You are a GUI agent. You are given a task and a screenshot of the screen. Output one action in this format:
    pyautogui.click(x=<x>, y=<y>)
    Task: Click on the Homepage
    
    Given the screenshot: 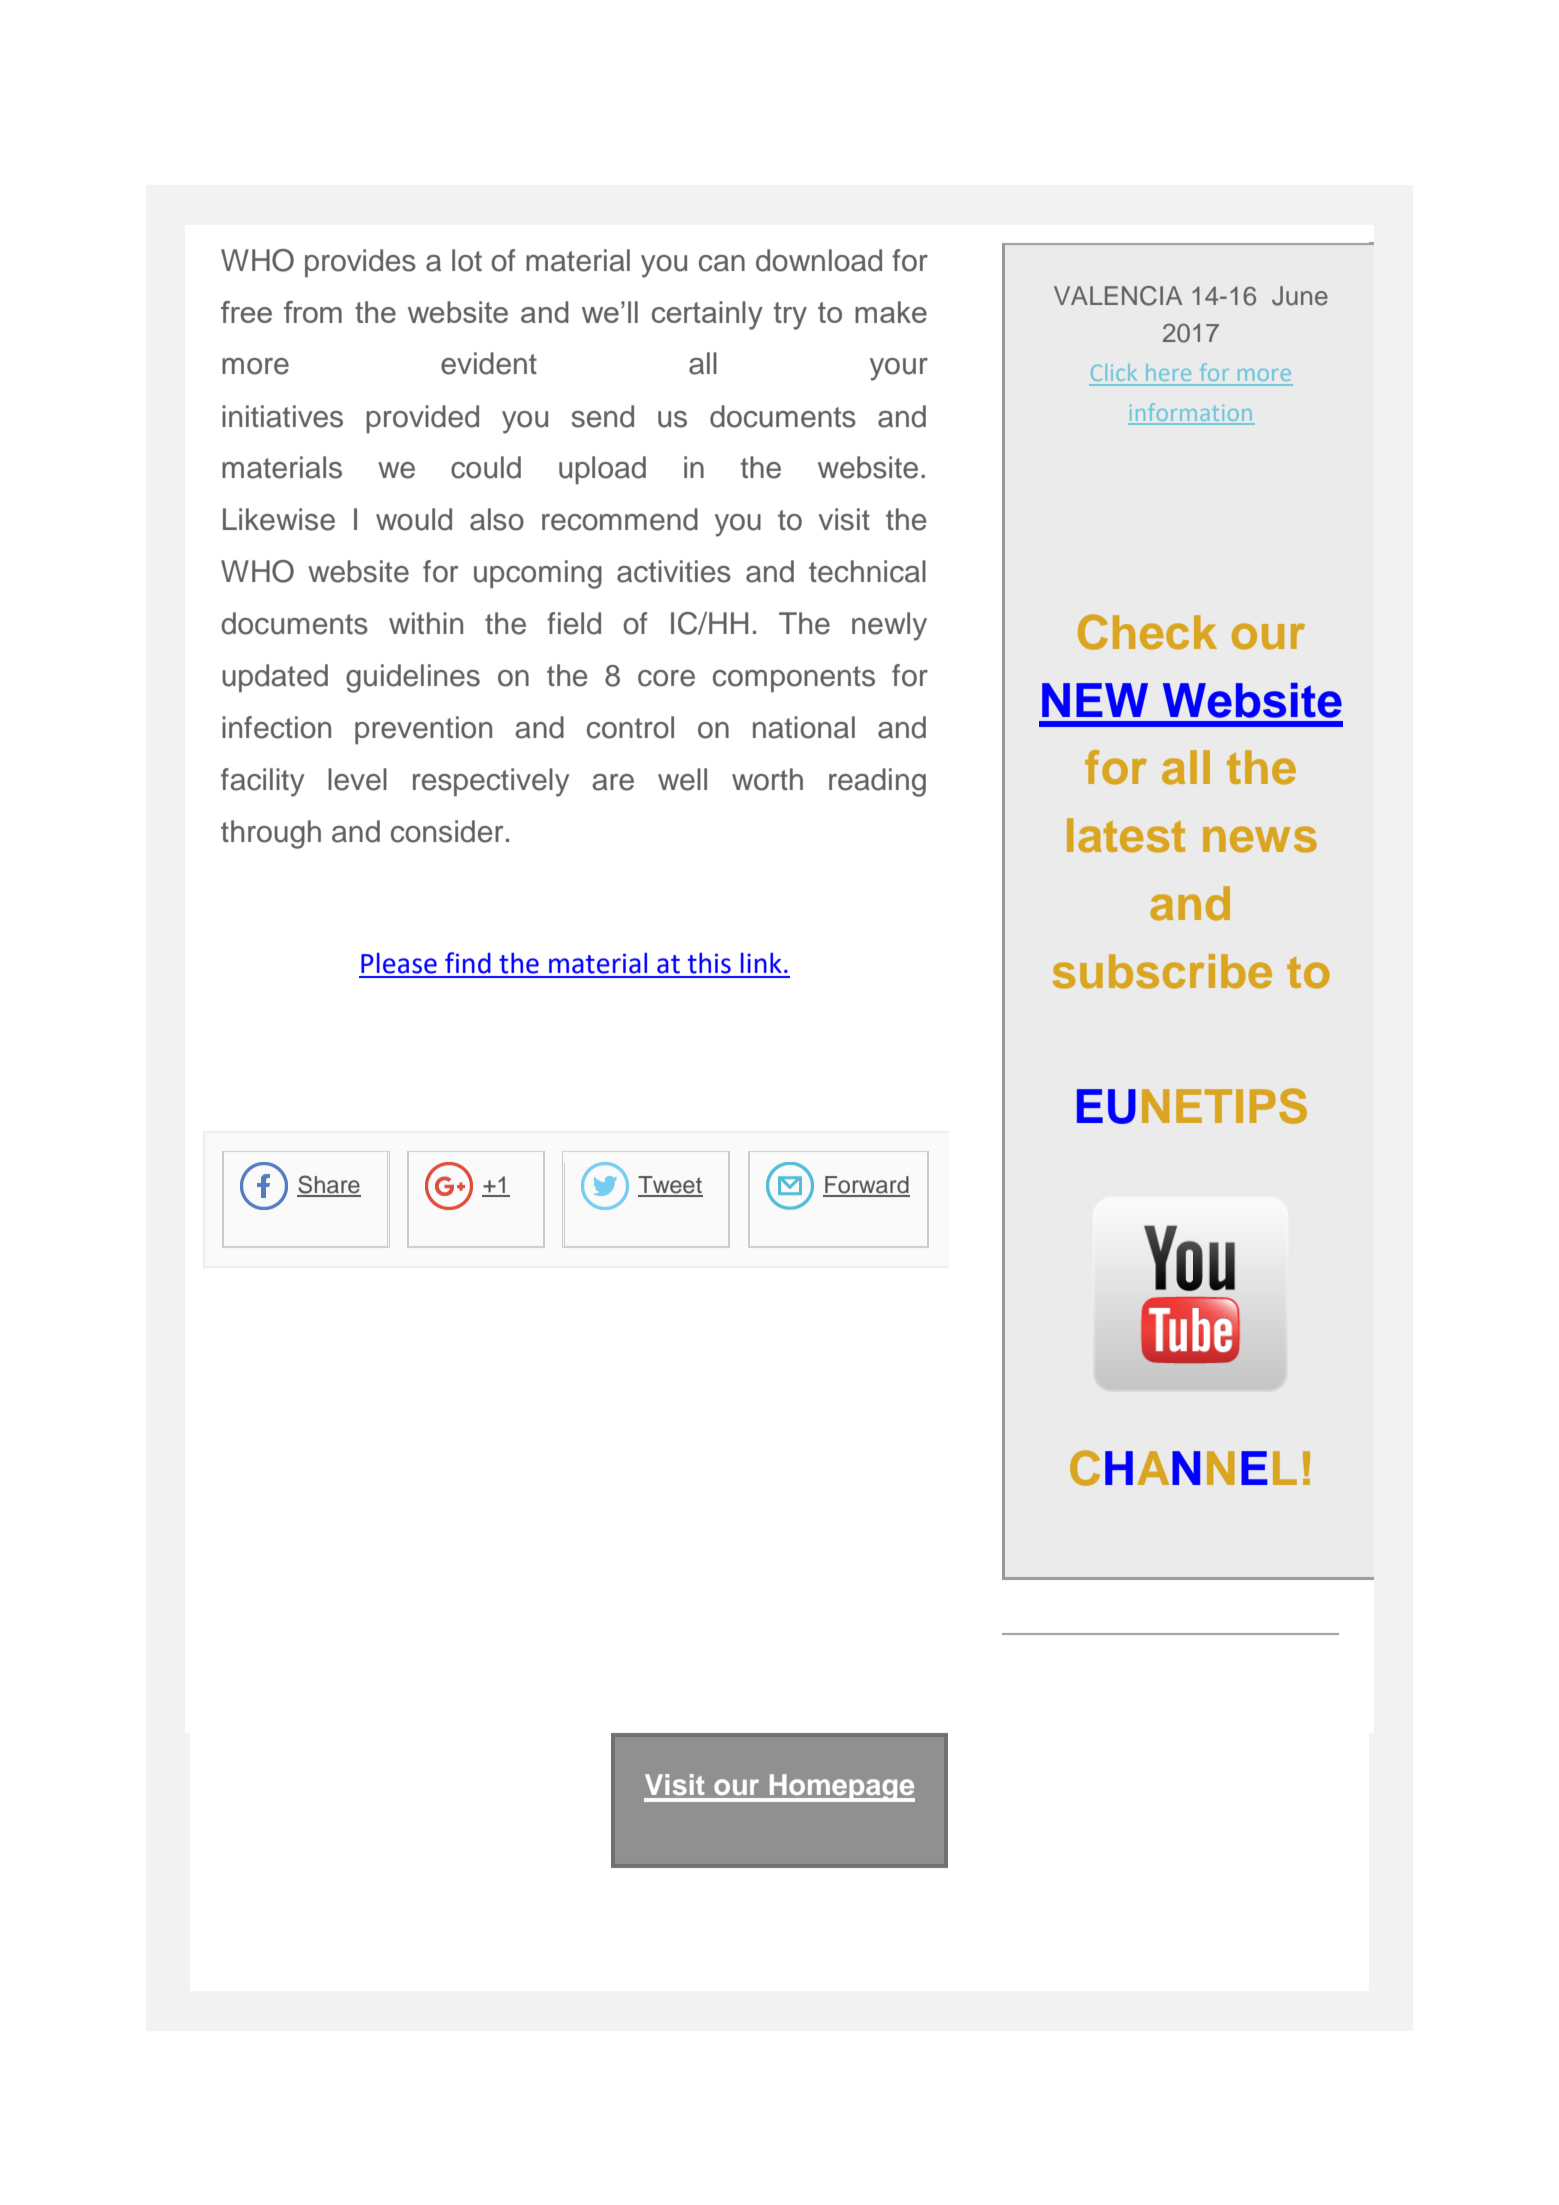 What is the action you would take?
    pyautogui.click(x=841, y=1788)
